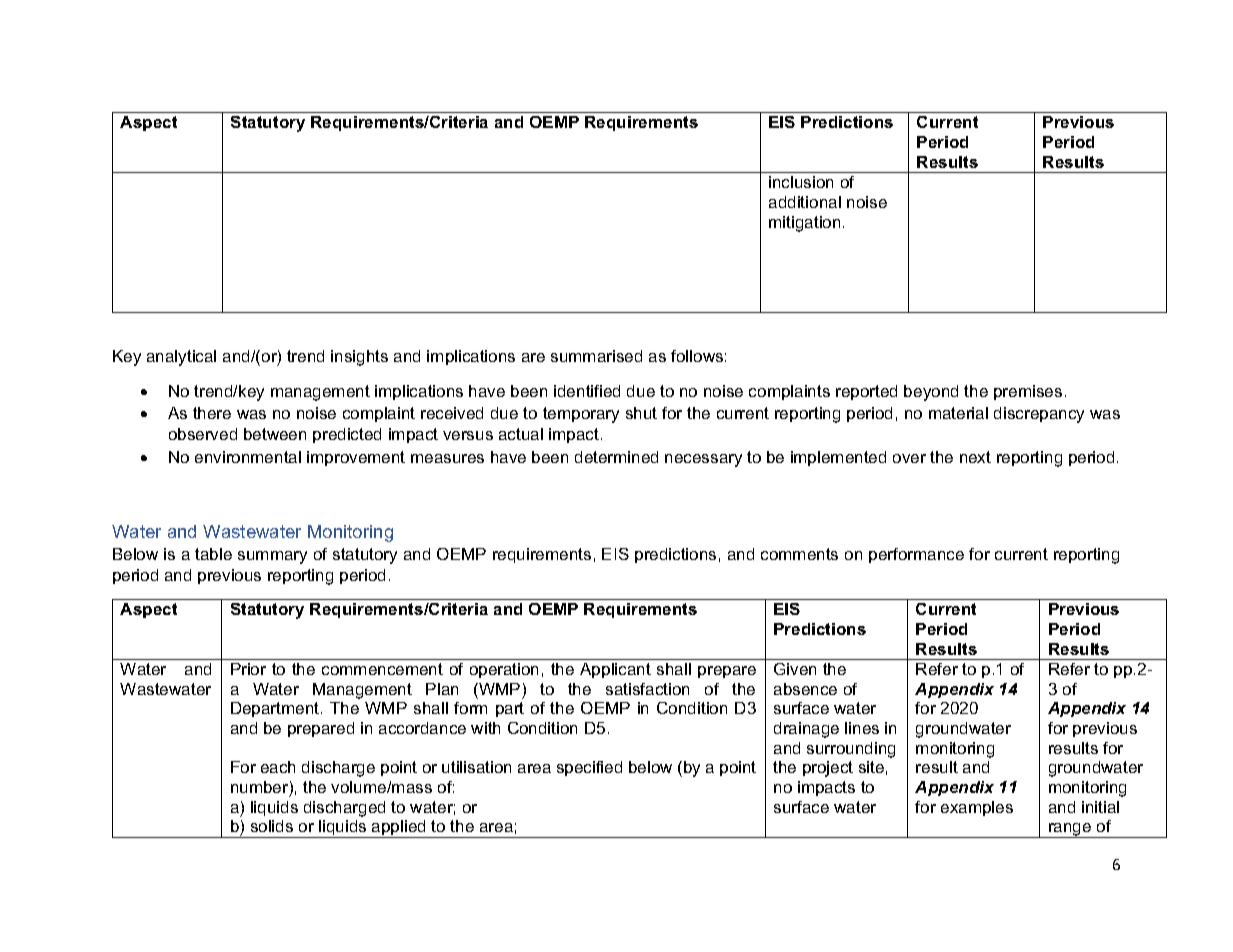 Image resolution: width=1233 pixels, height=952 pixels. What do you see at coordinates (272, 826) in the page?
I see `solids` at bounding box center [272, 826].
